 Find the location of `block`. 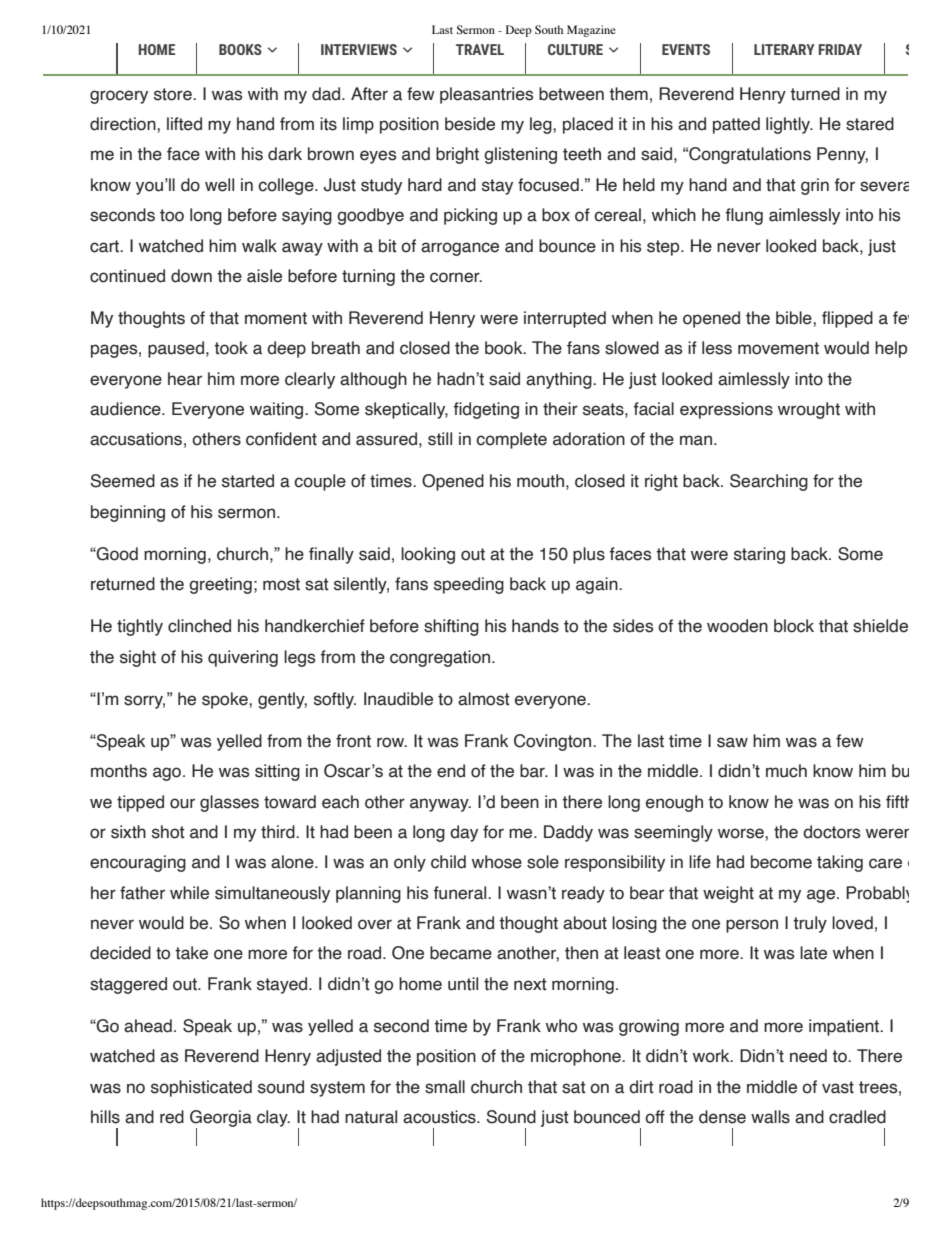

block is located at coordinates (794, 626).
